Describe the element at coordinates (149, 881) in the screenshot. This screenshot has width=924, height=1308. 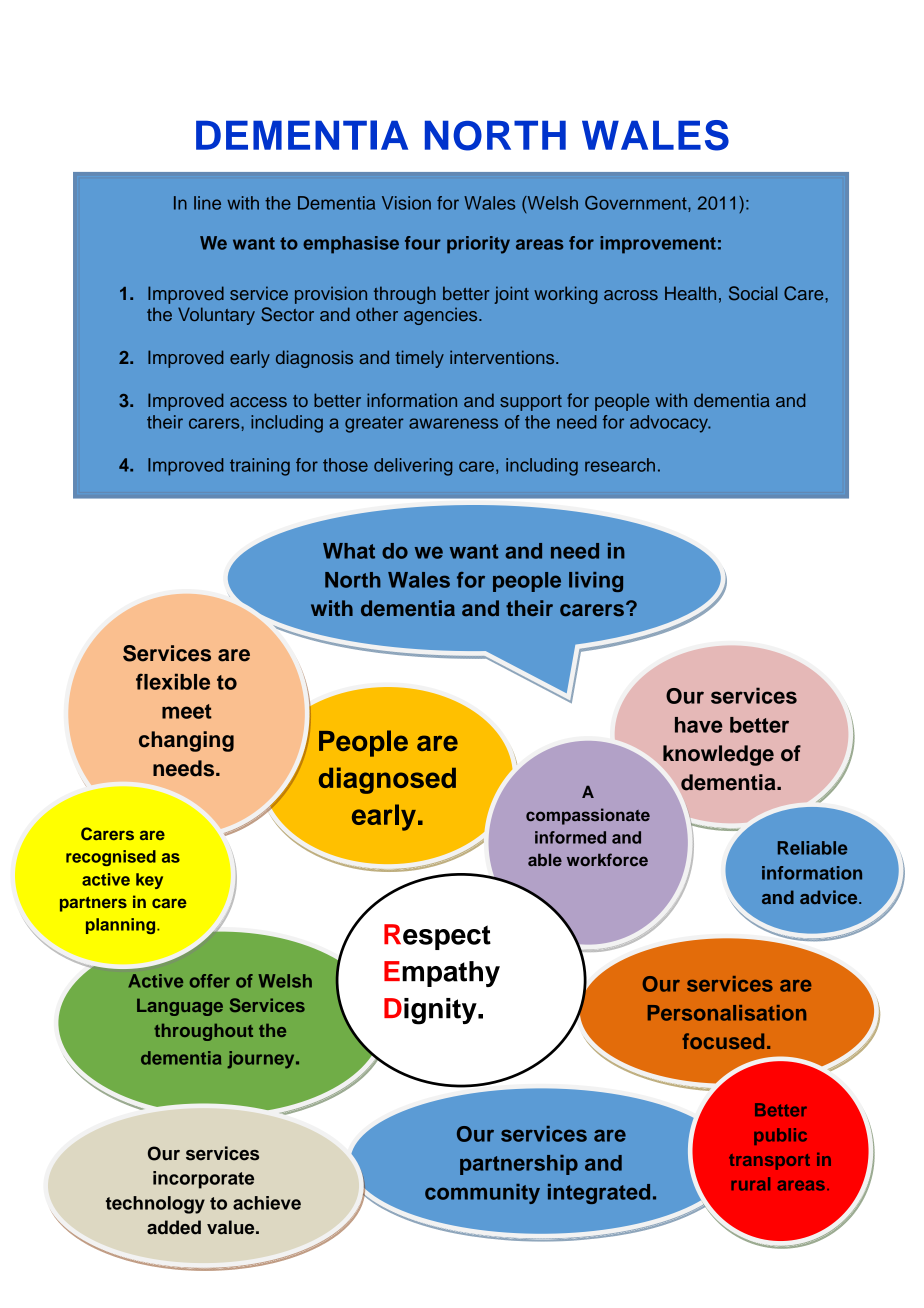
I see `key` at that location.
